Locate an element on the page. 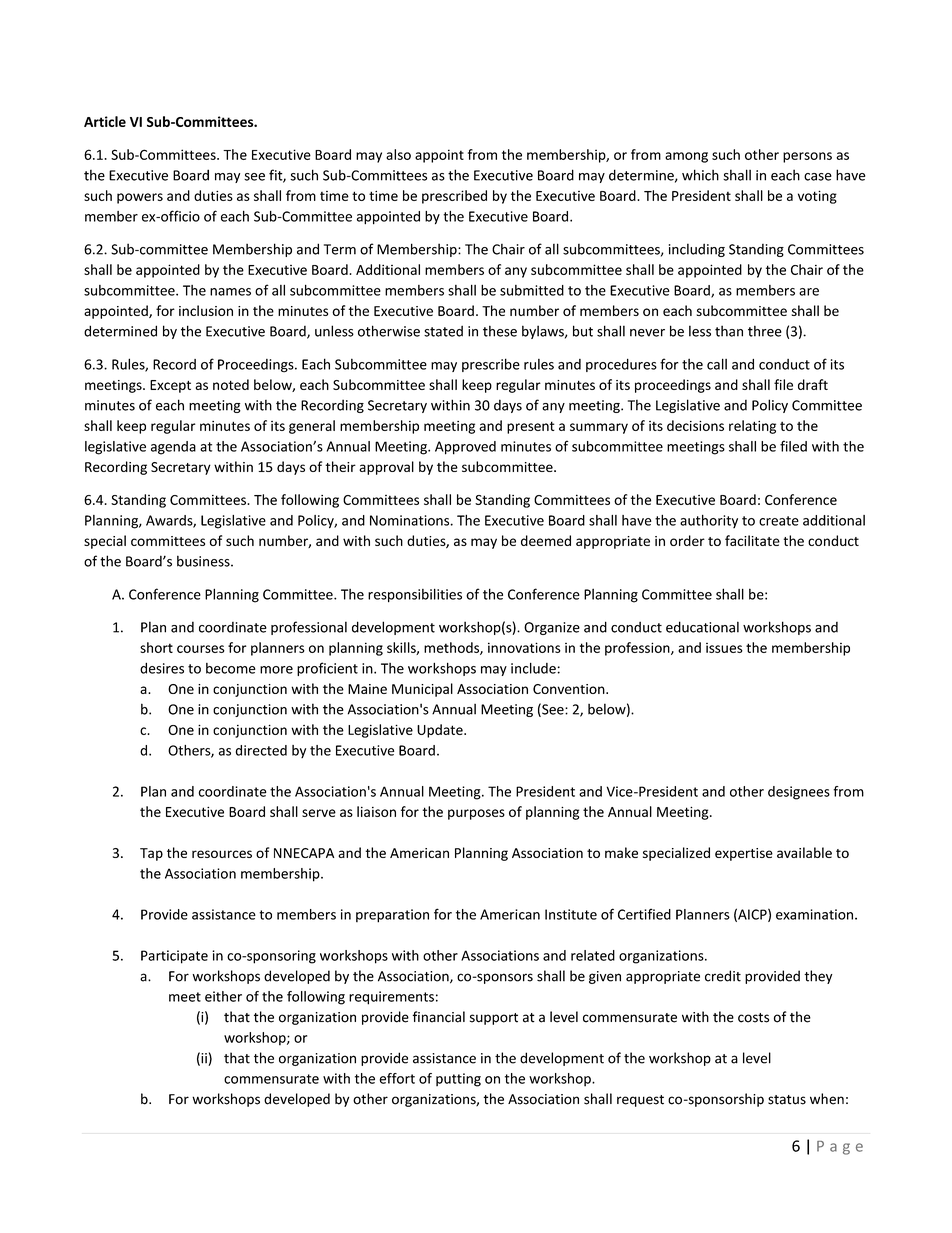 Image resolution: width=952 pixels, height=1233 pixels. courses is located at coordinates (201, 649).
